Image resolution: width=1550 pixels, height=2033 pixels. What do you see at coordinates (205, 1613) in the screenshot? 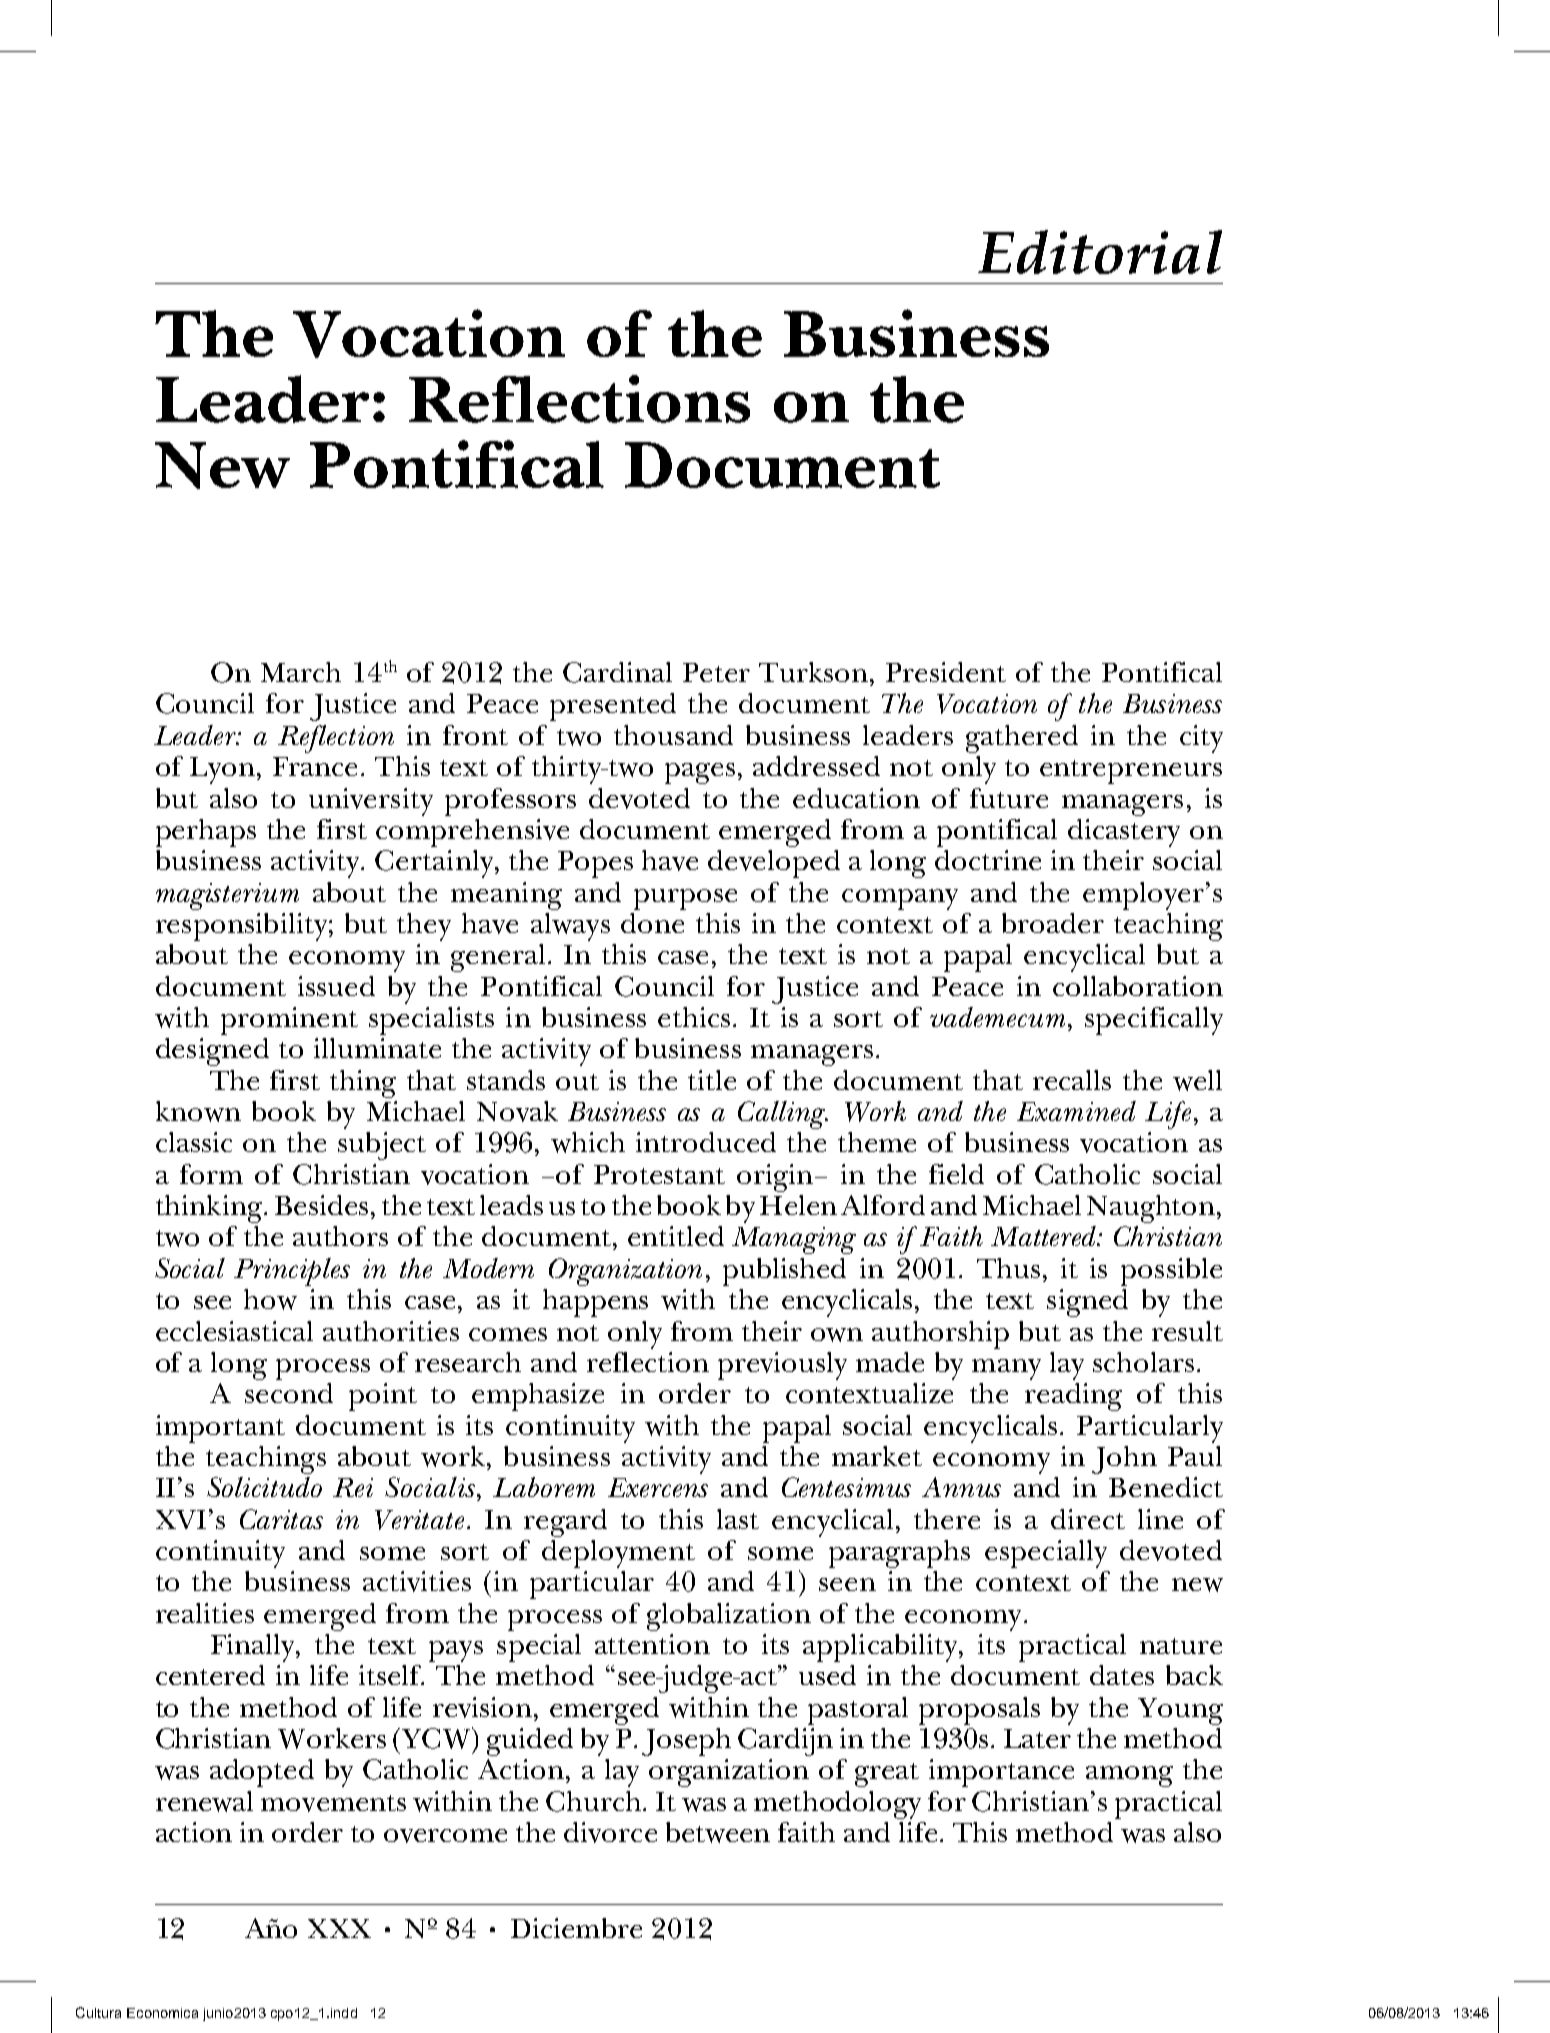
I see `realities` at bounding box center [205, 1613].
